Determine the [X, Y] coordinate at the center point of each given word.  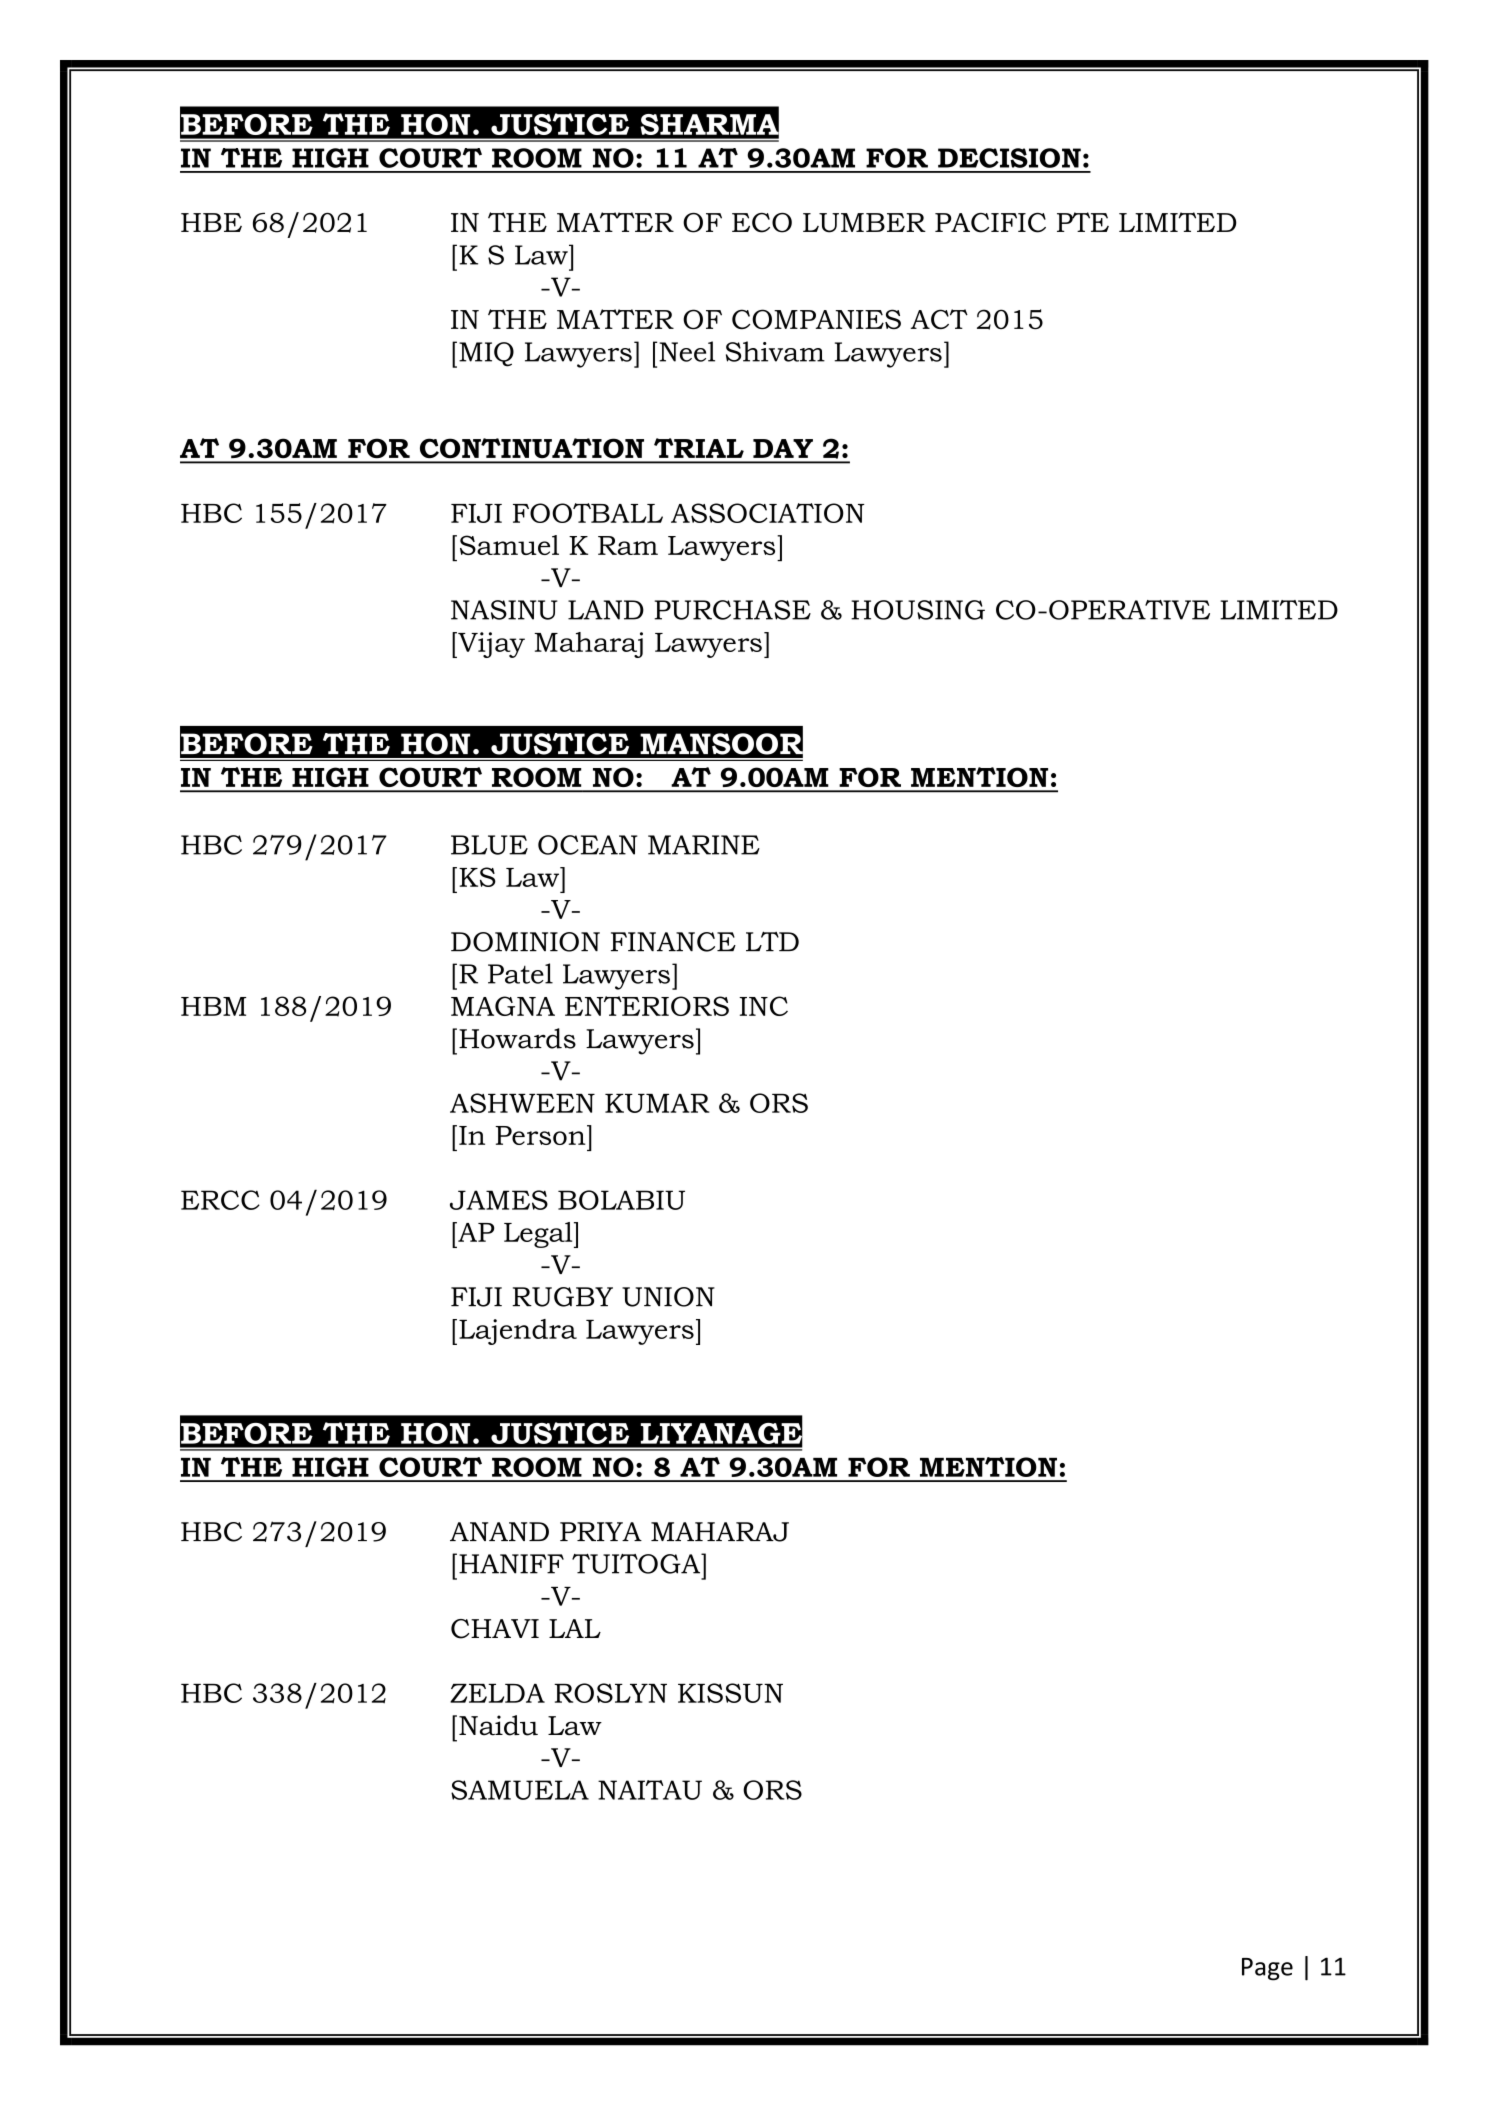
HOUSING [918, 610]
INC [763, 1006]
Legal [539, 1235]
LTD [772, 941]
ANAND [499, 1531]
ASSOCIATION [768, 513]
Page [1267, 1969]
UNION [668, 1297]
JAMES [499, 1200]
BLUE [489, 845]
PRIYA [601, 1531]
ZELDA [497, 1693]
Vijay [490, 645]
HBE [211, 222]
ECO [762, 223]
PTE [1083, 222]
